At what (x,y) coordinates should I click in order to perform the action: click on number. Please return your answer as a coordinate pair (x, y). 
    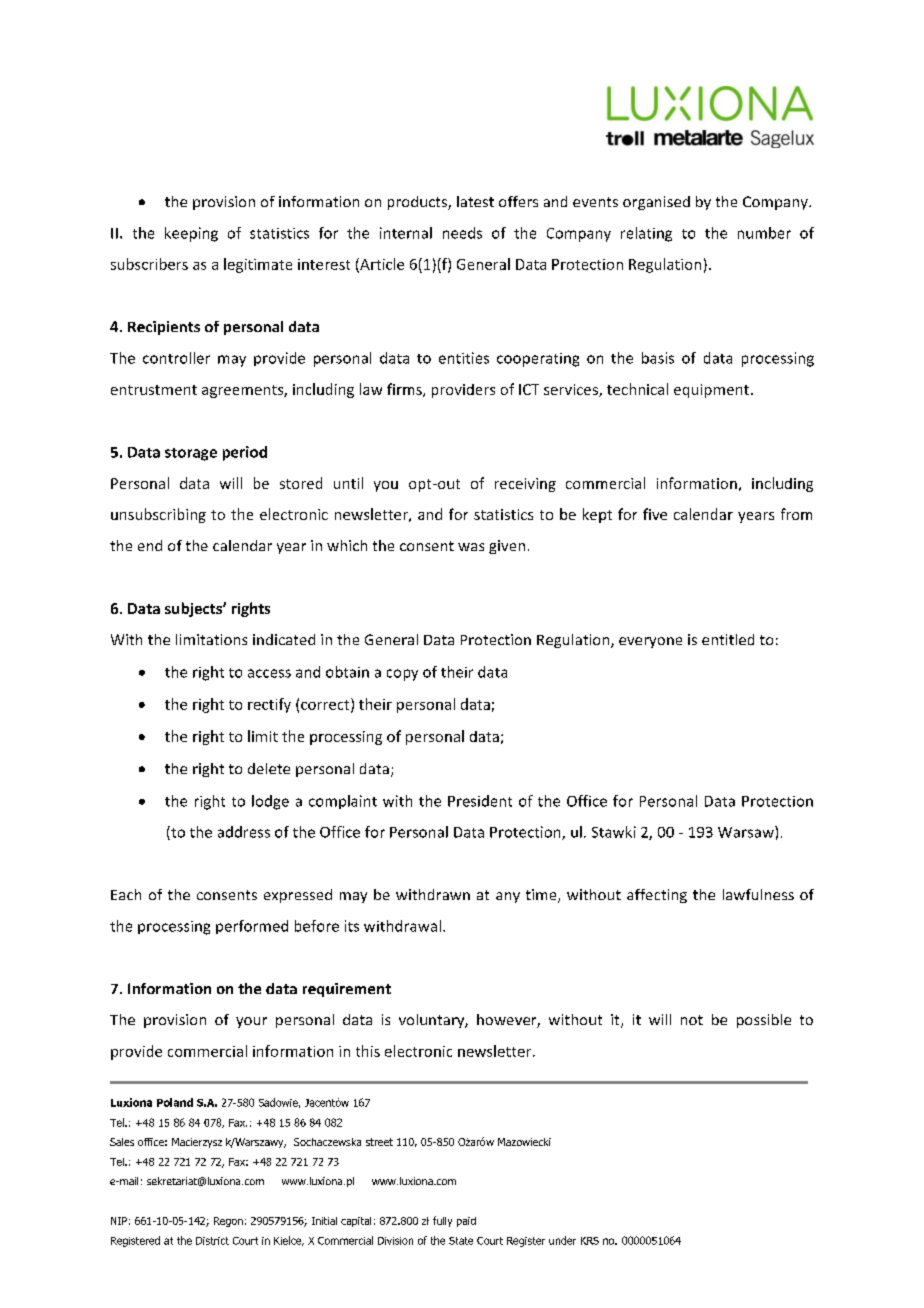
    Looking at the image, I should click on (764, 233).
